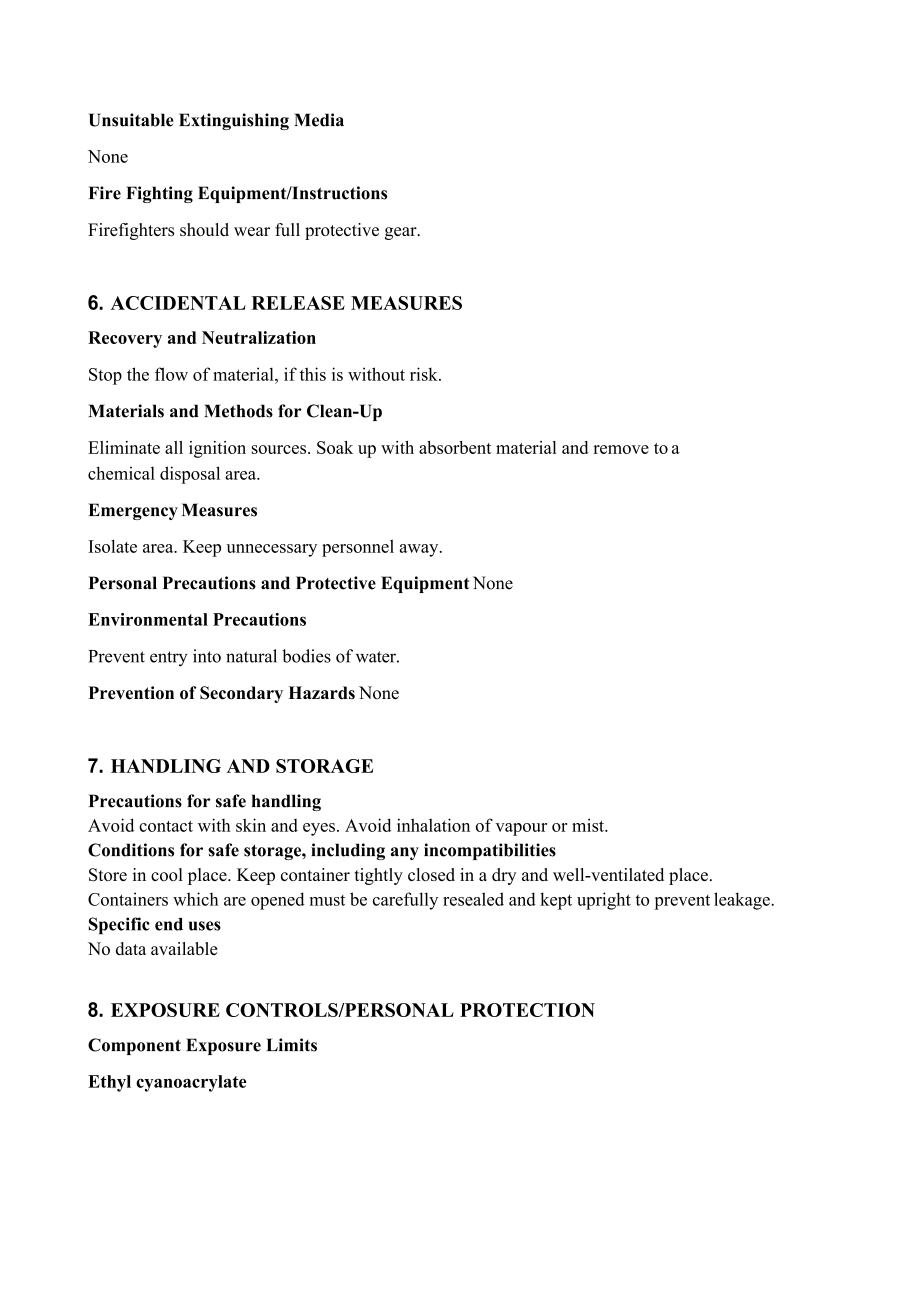 The height and width of the image is (1308, 924). What do you see at coordinates (131, 120) in the image?
I see `Unsuitable` at bounding box center [131, 120].
